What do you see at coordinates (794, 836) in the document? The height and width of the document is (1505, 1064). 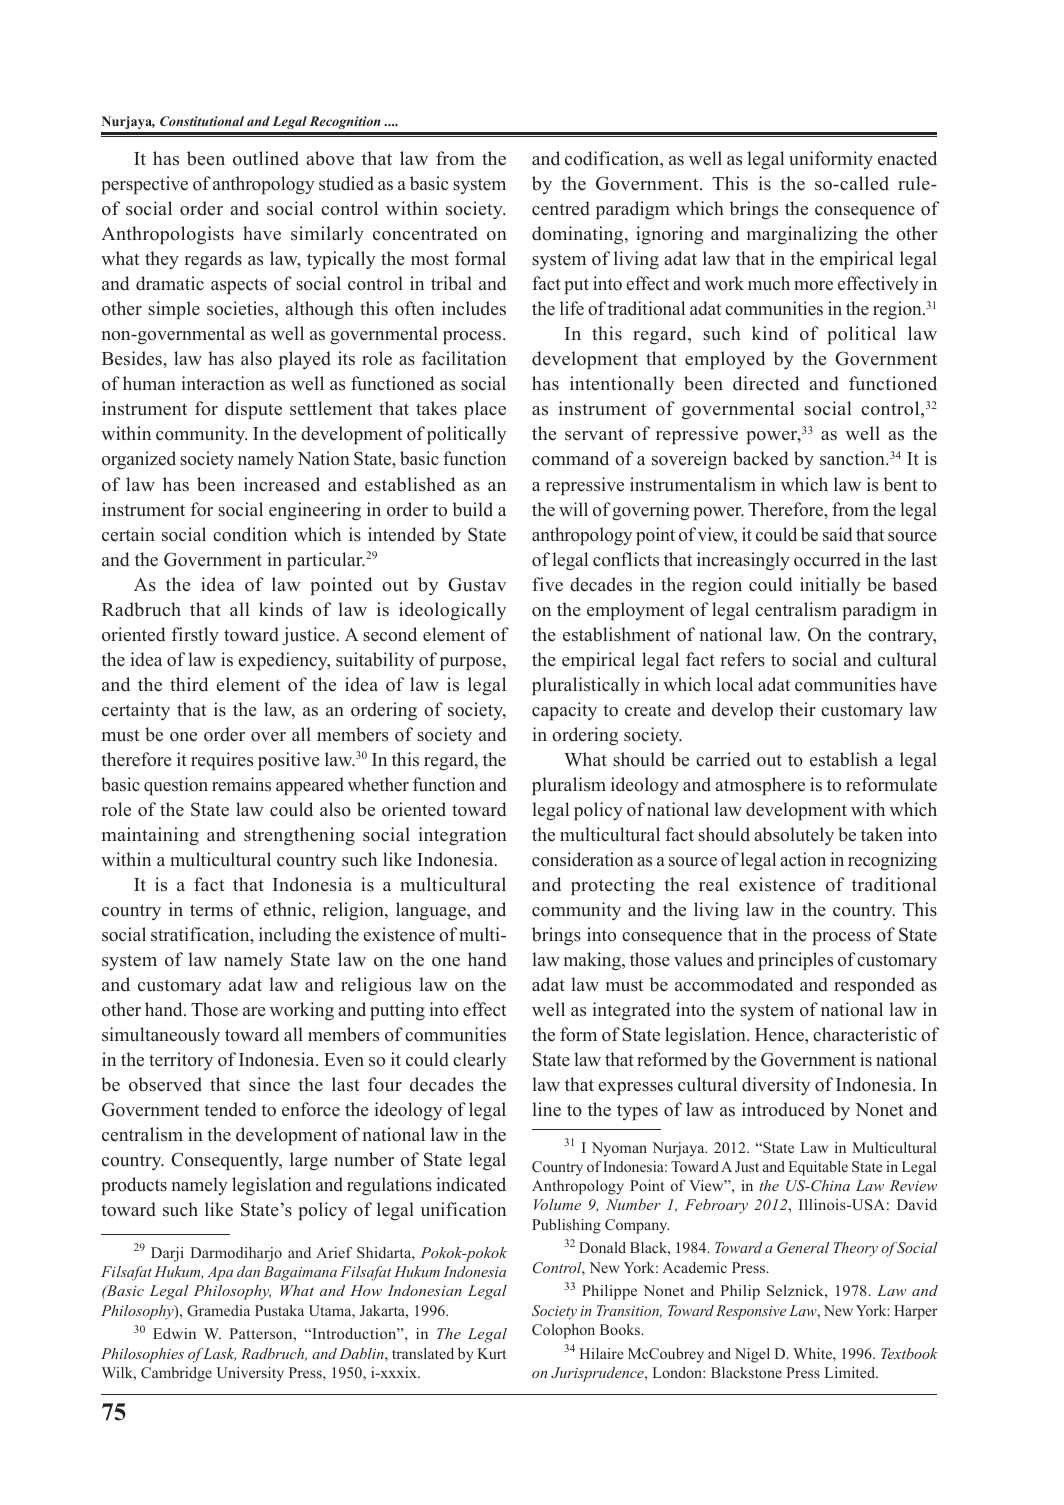 I see `absolutely` at bounding box center [794, 836].
